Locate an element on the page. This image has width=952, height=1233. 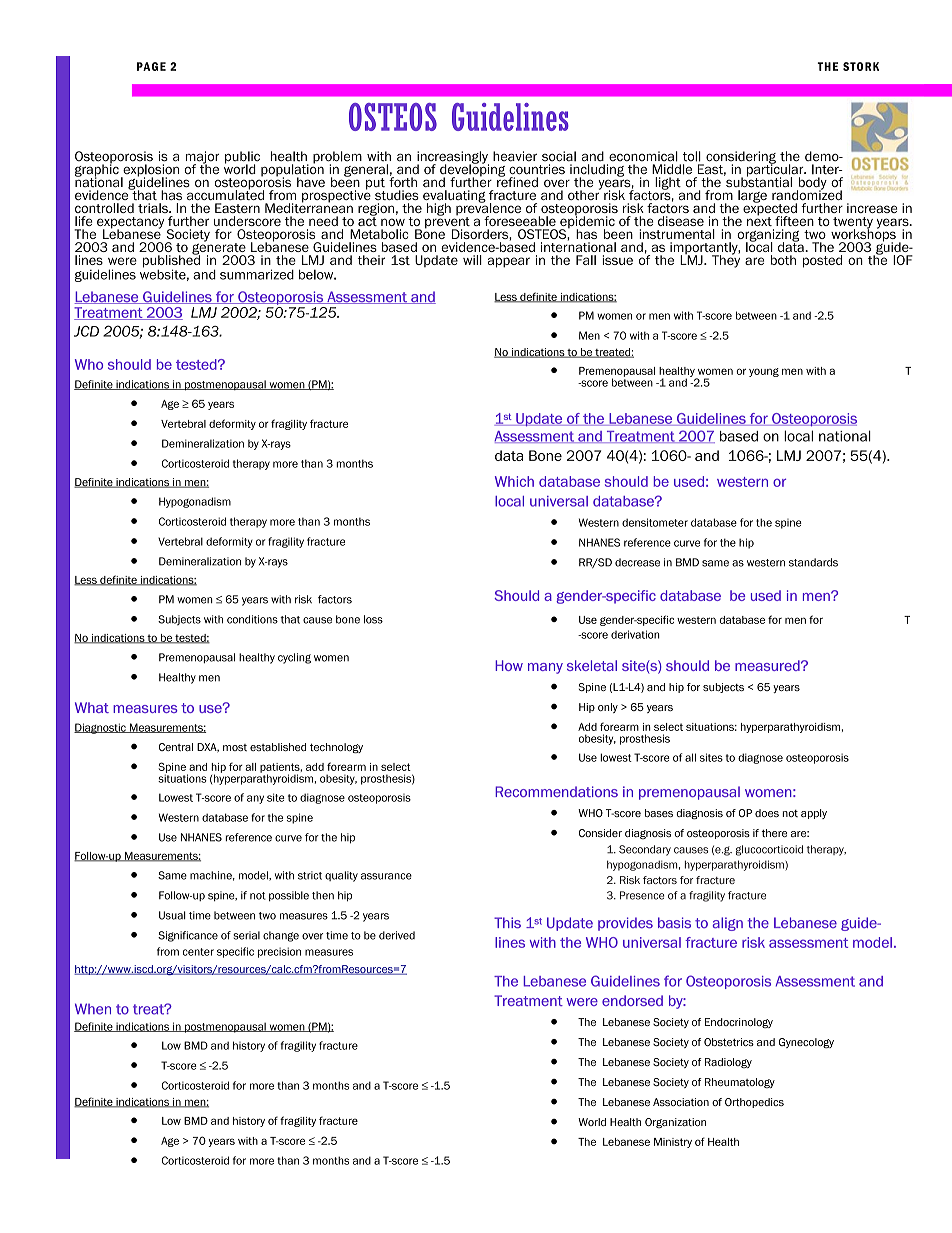
increasingly is located at coordinates (453, 158).
